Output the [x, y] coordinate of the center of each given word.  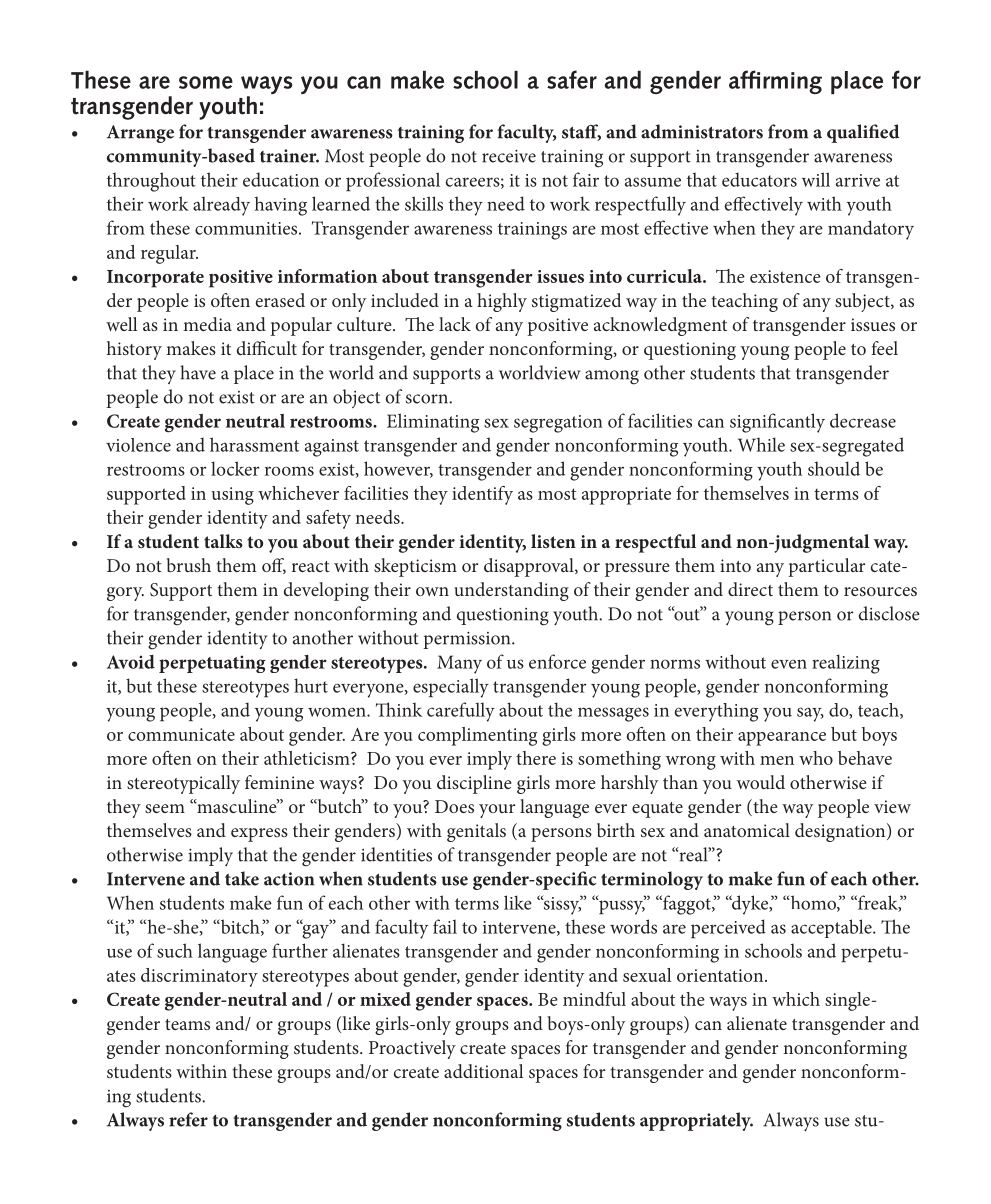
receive [509, 156]
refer [188, 1119]
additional [484, 1071]
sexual [647, 975]
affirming [775, 82]
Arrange [140, 134]
